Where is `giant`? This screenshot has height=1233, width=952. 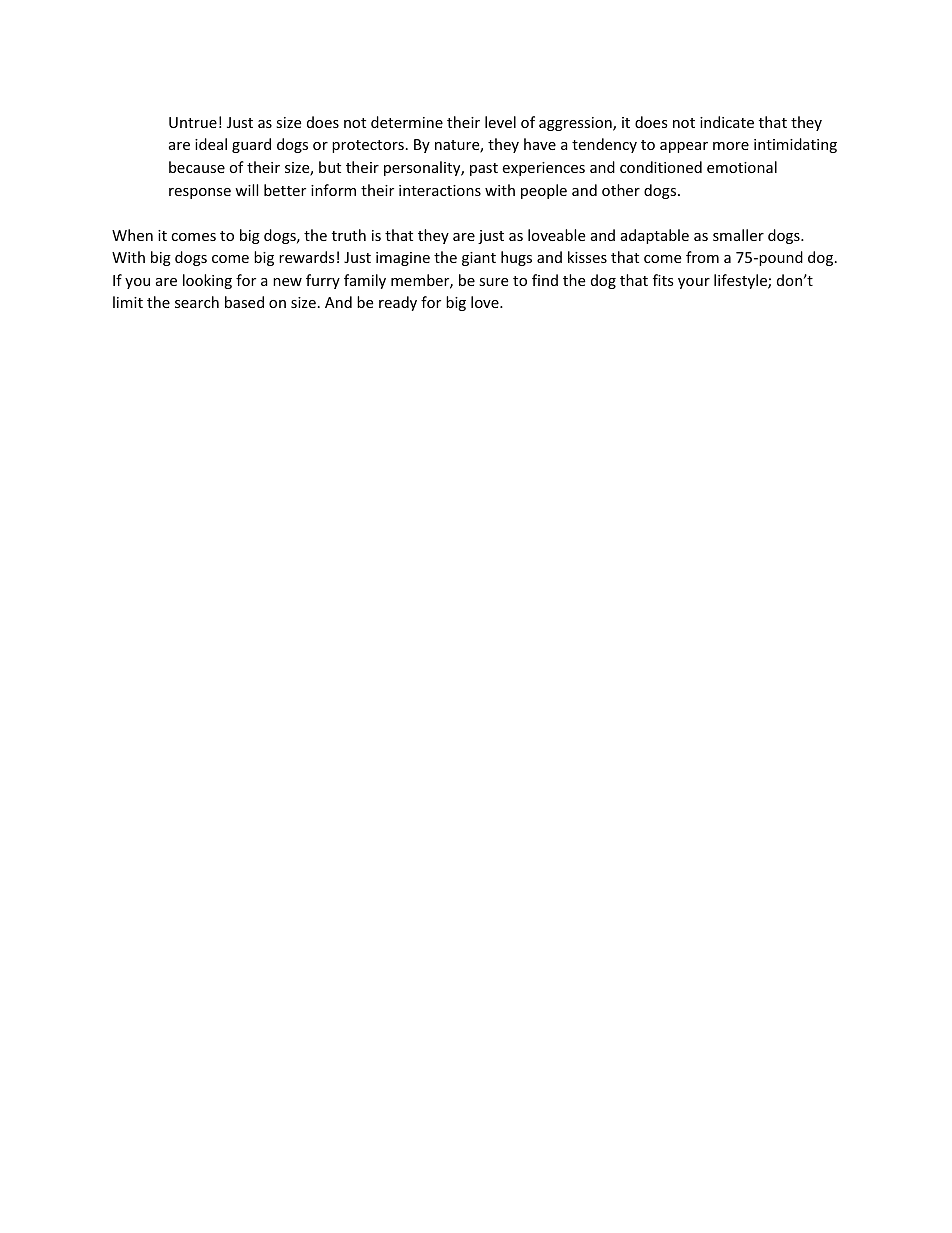 giant is located at coordinates (479, 259).
